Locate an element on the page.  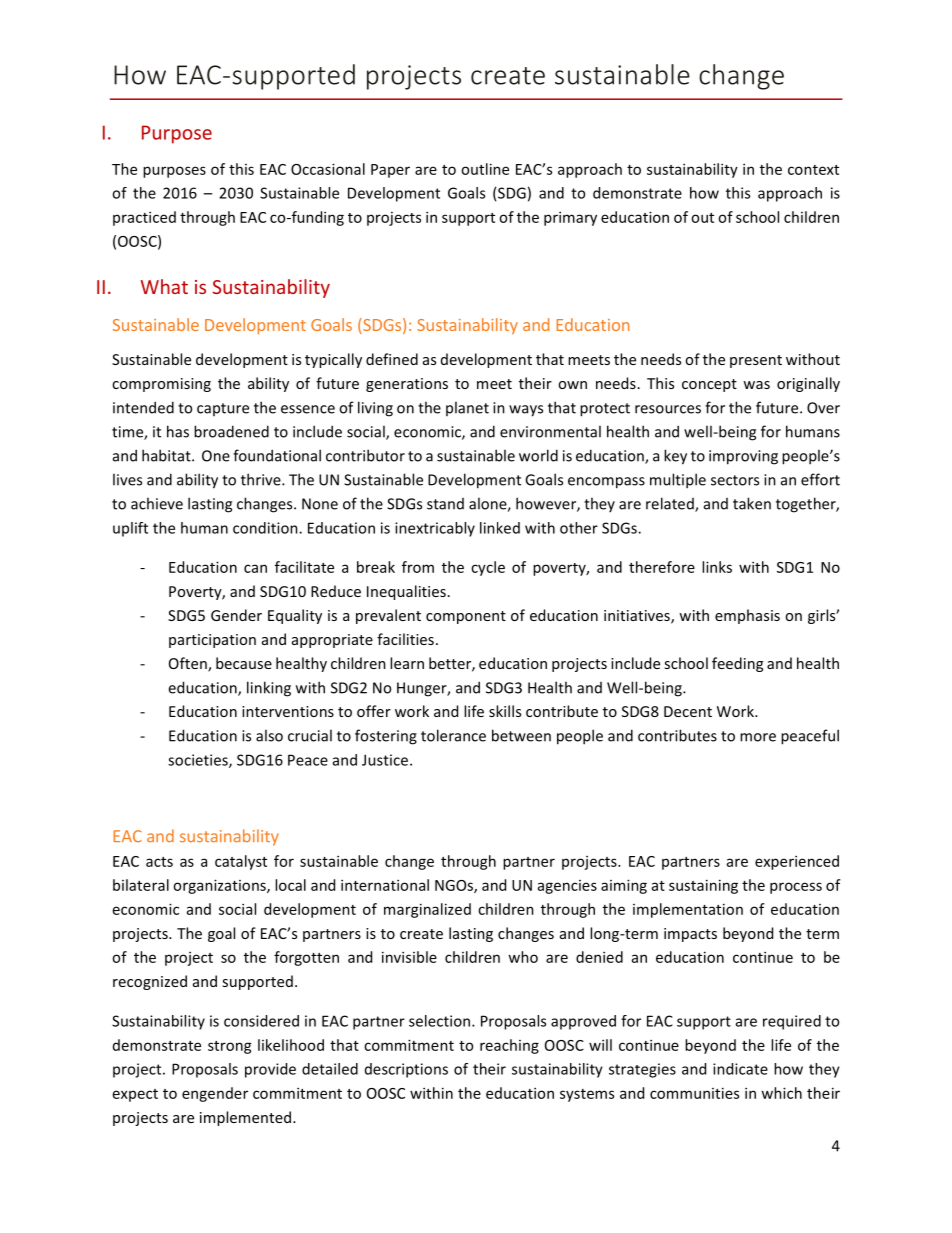
component is located at coordinates (466, 617).
